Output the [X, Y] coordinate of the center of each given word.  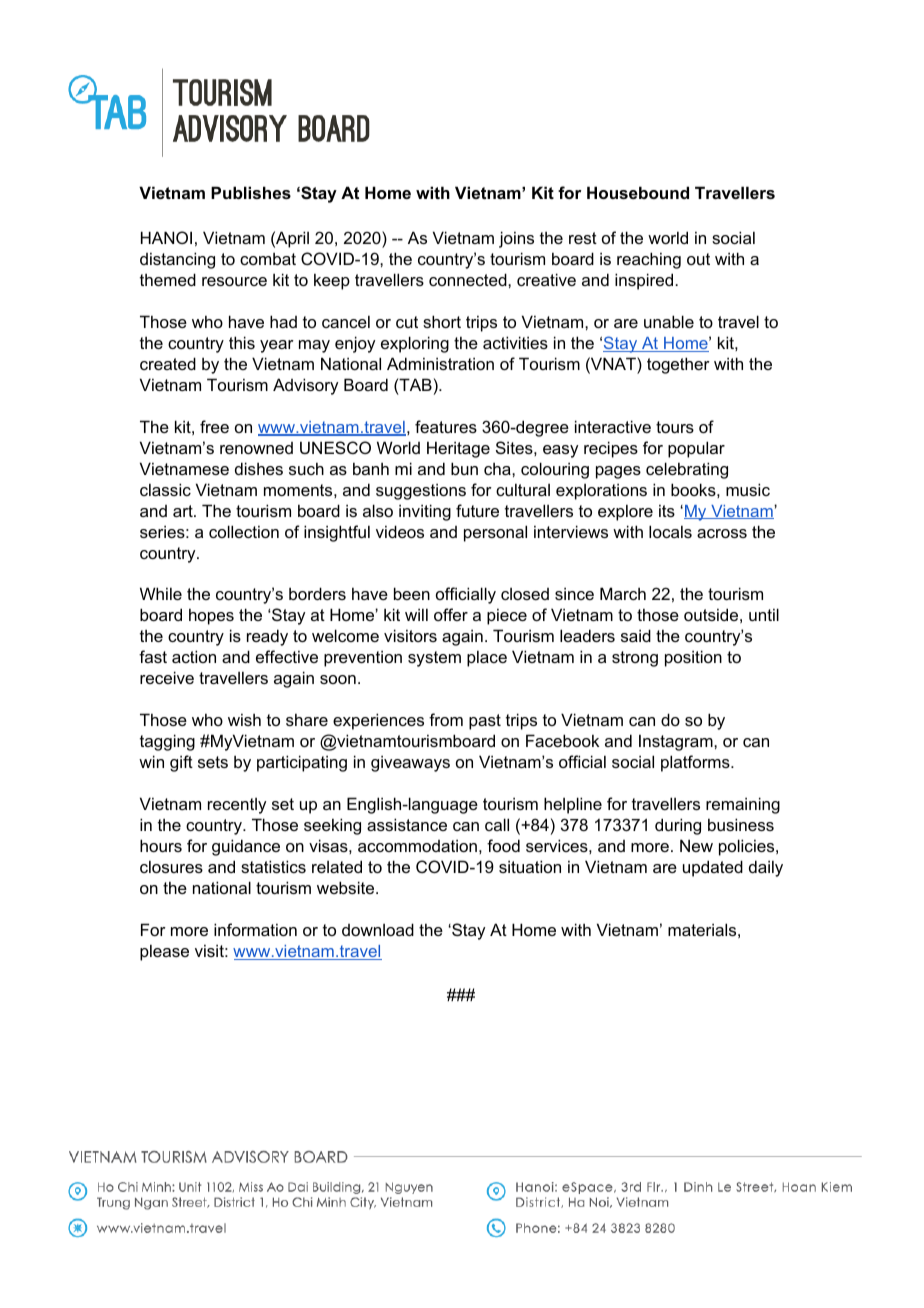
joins [516, 239]
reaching [649, 260]
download [378, 929]
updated [713, 868]
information [255, 929]
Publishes [251, 192]
